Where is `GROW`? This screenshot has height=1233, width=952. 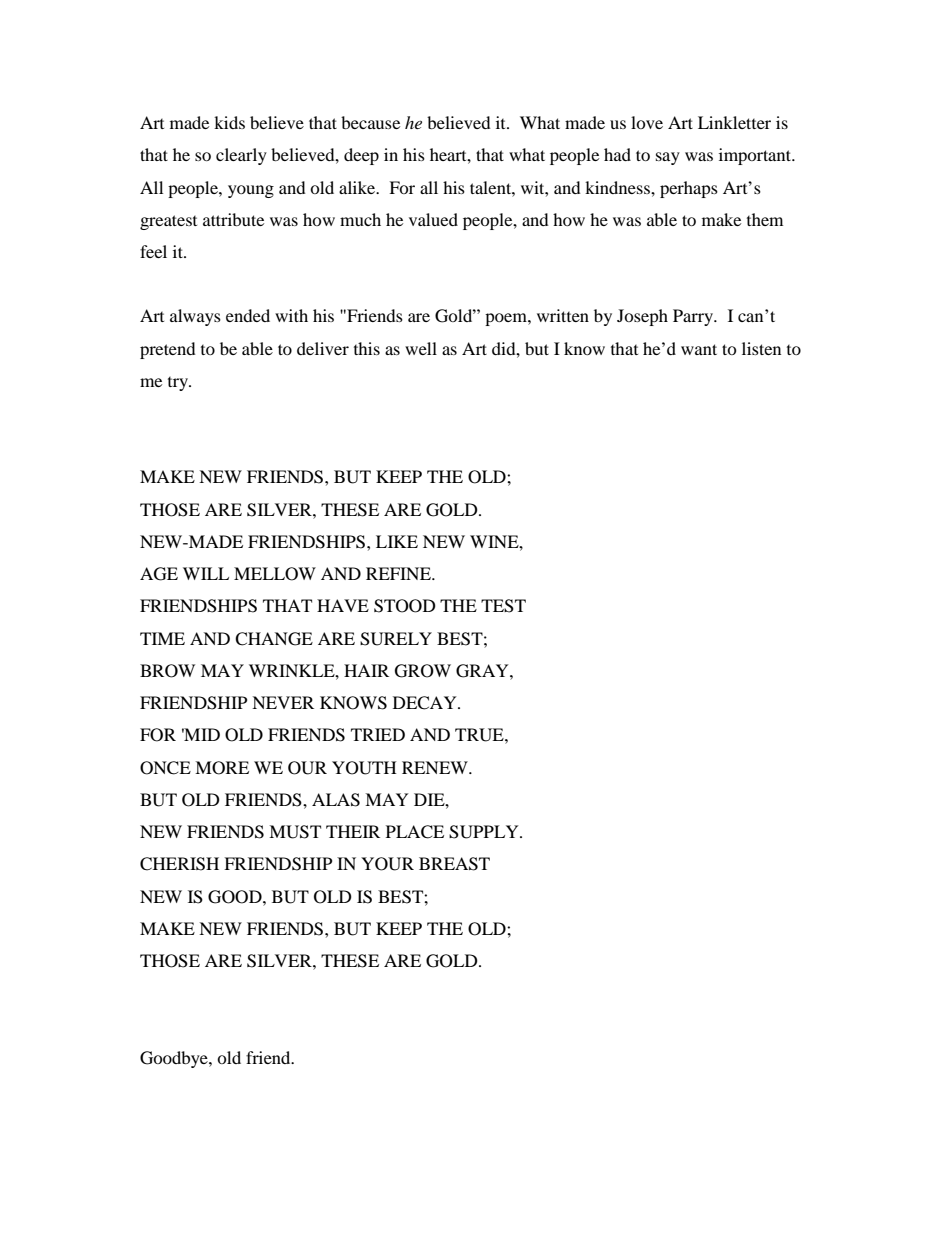
GROW is located at coordinates (423, 671).
